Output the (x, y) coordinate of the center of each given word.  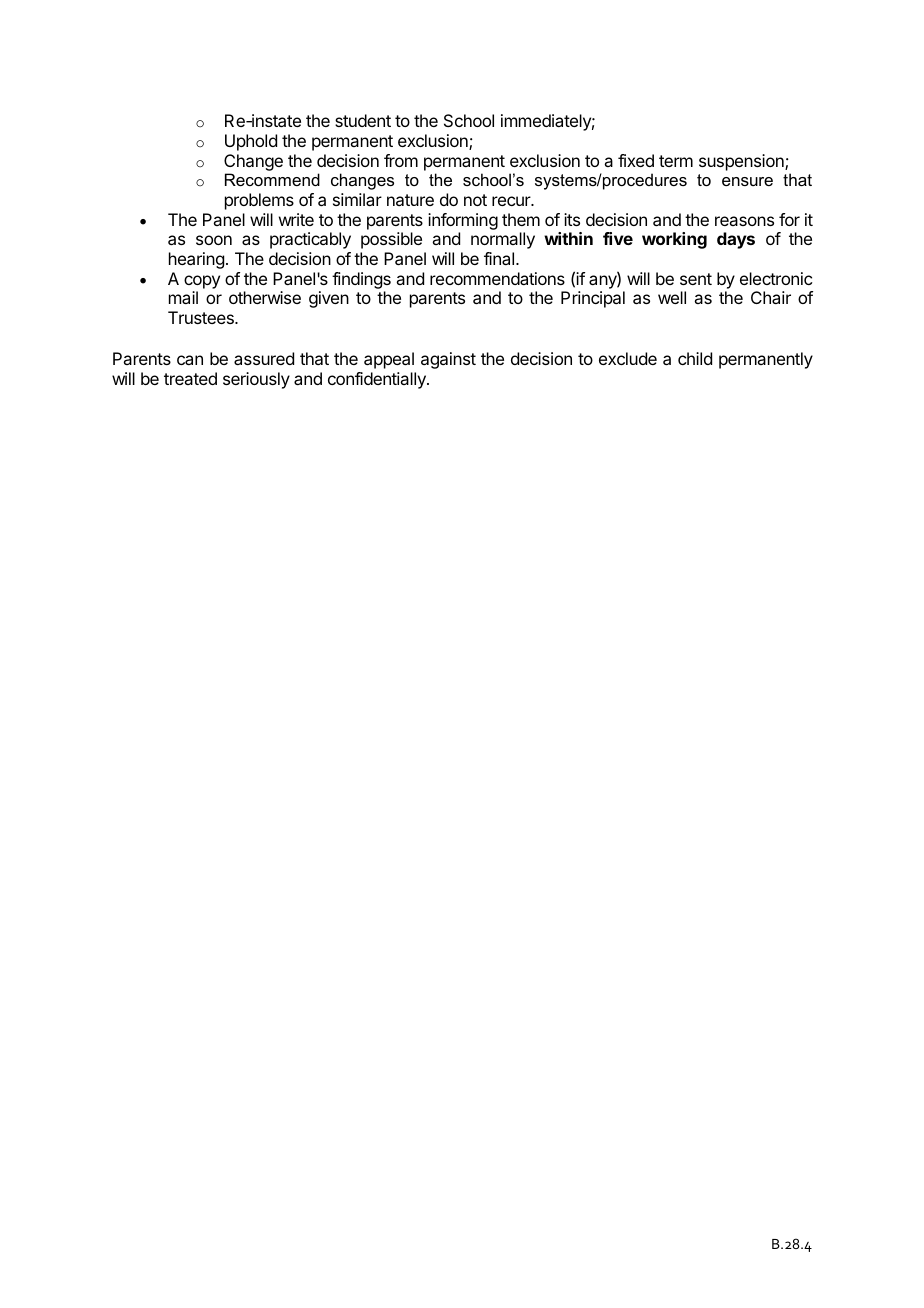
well (672, 297)
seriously (256, 380)
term (676, 161)
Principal (593, 299)
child (695, 358)
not (475, 200)
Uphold (251, 142)
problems (259, 201)
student (363, 120)
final (499, 258)
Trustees (202, 317)
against (448, 360)
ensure (747, 181)
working (674, 240)
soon (214, 240)
